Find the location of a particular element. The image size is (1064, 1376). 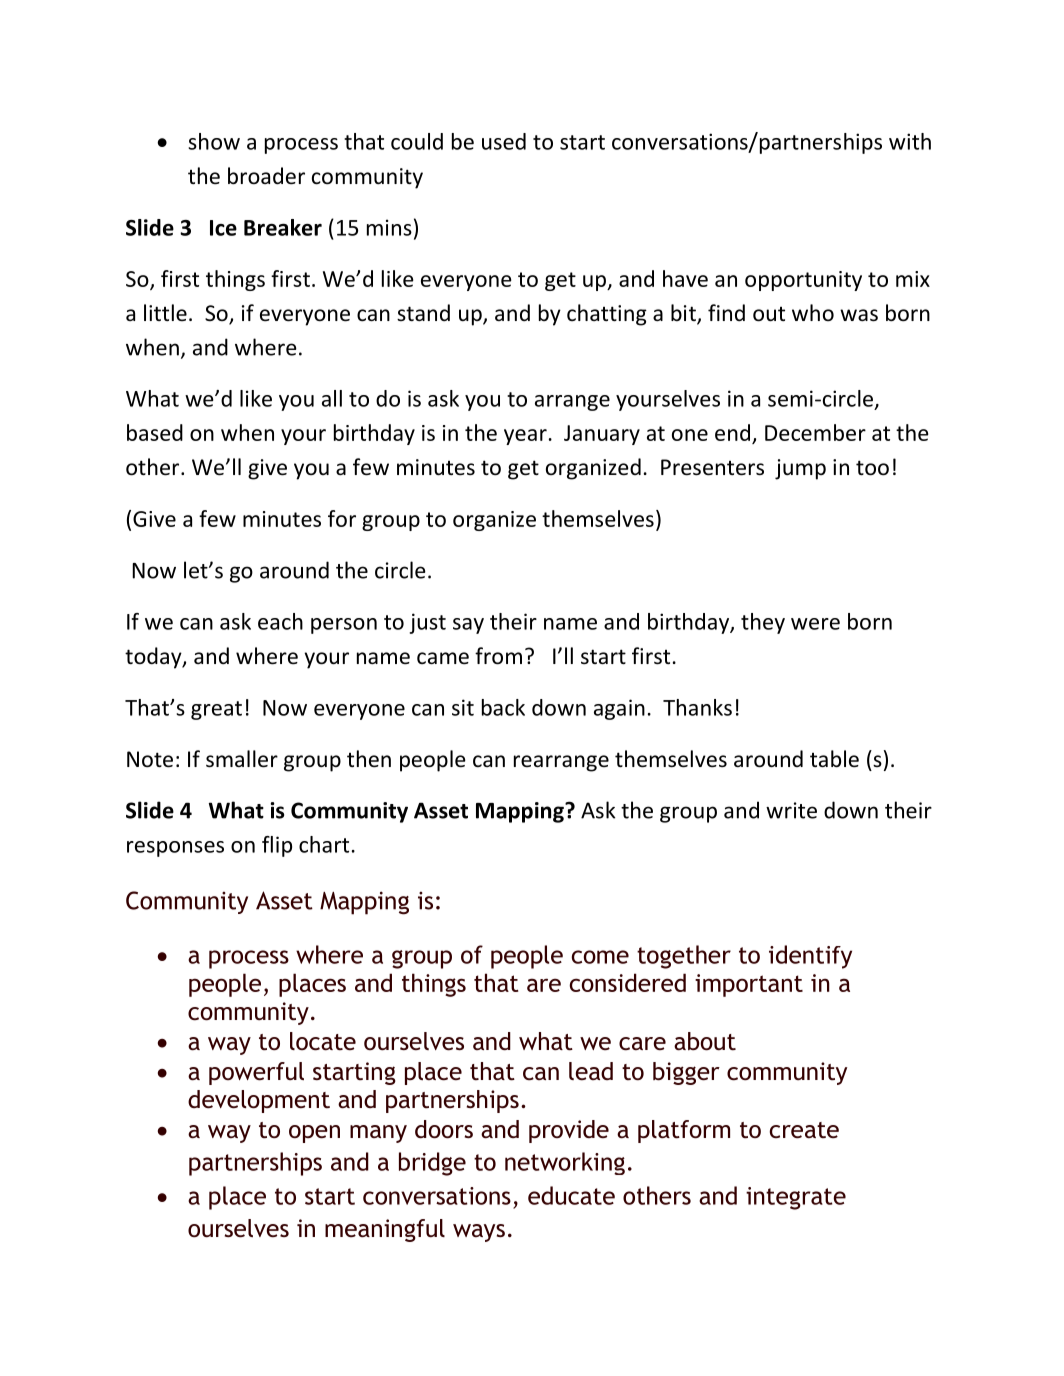

integrate is located at coordinates (796, 1198).
